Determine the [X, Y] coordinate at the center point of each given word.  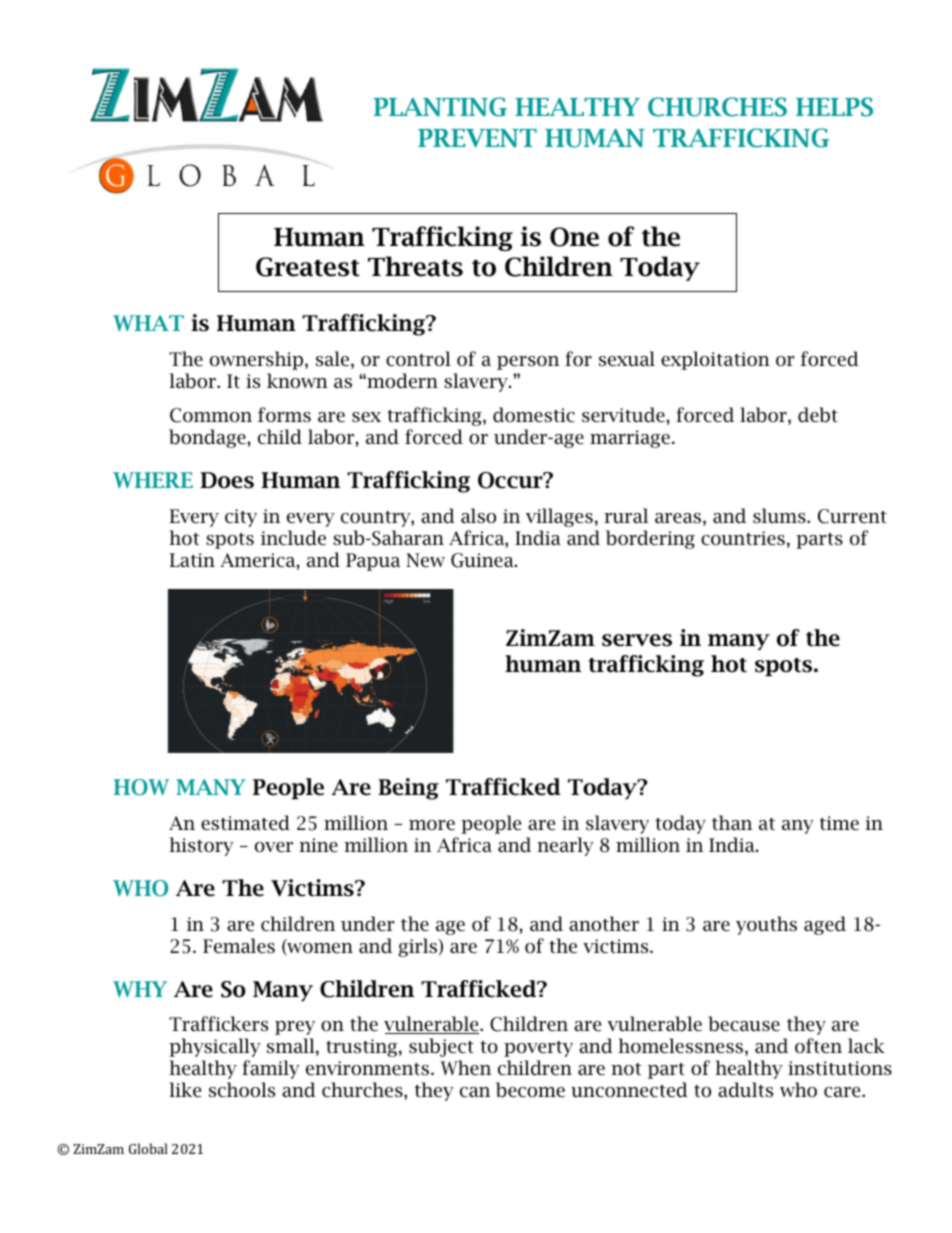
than [732, 823]
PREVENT [477, 138]
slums [780, 516]
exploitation [715, 360]
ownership [258, 360]
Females [239, 946]
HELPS [834, 107]
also [478, 516]
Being [408, 789]
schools [242, 1090]
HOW [141, 787]
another [604, 924]
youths [766, 925]
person [528, 363]
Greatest [308, 267]
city [241, 518]
